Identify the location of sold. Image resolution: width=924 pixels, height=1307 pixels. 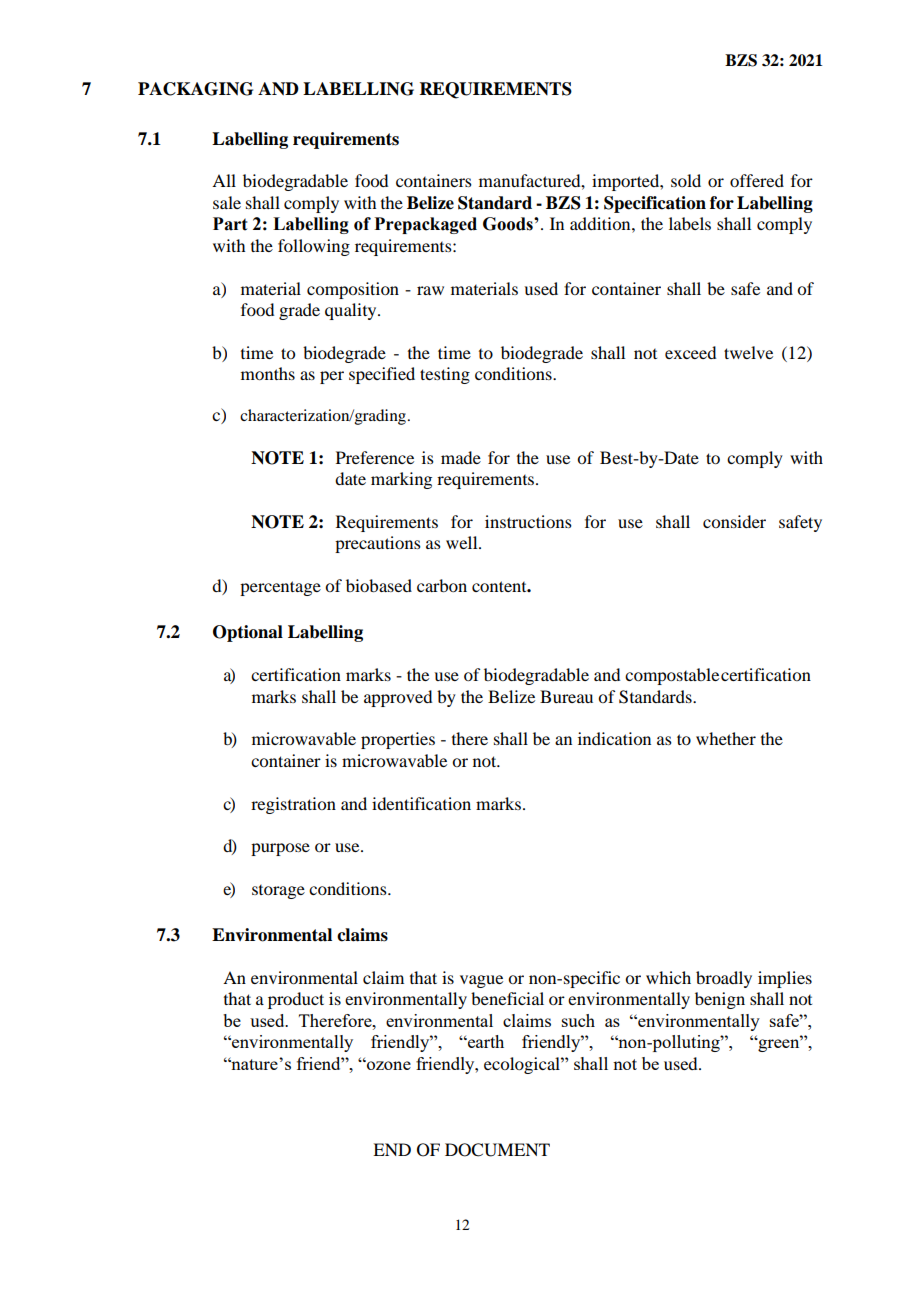
(686, 180).
